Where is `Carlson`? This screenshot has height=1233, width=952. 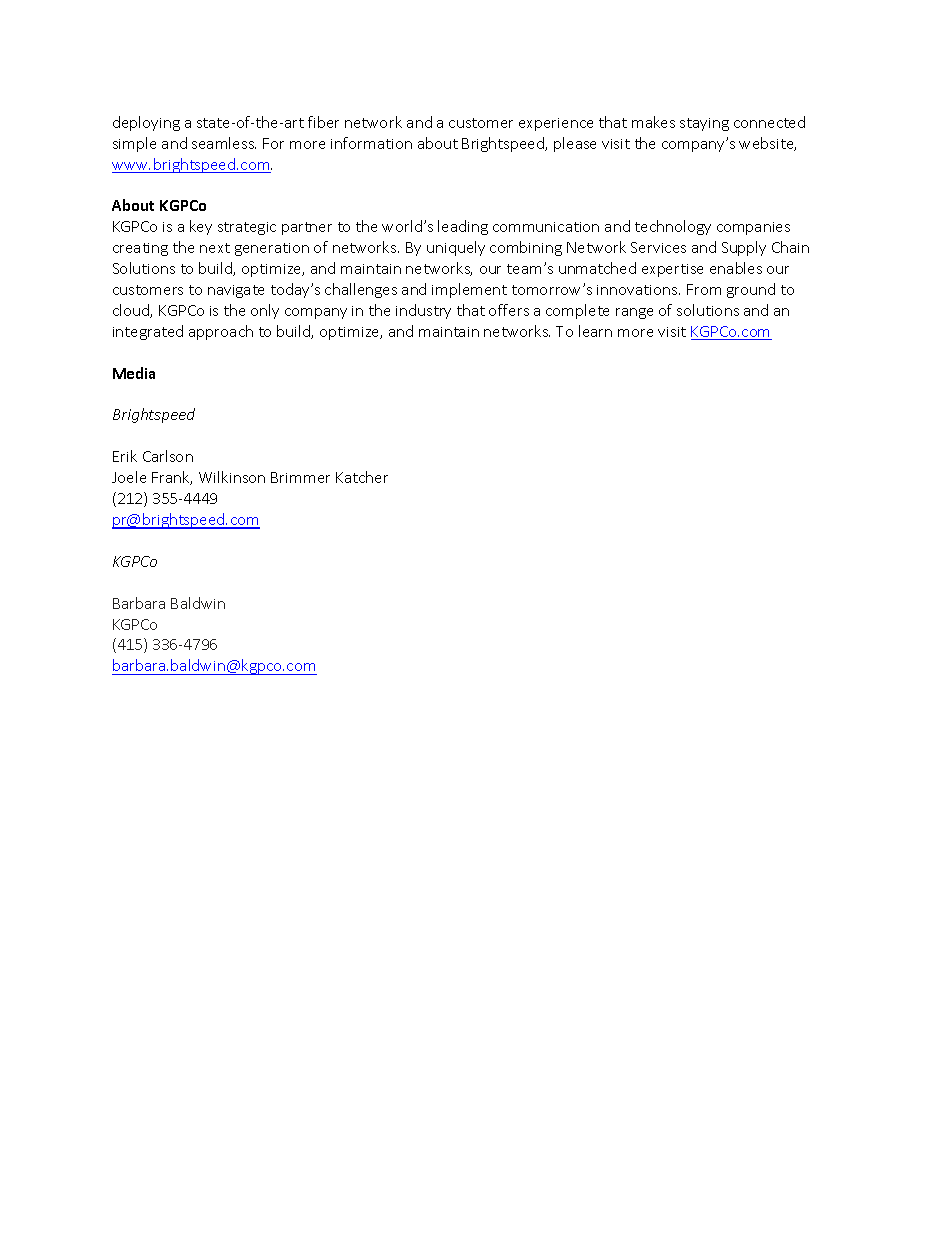
Carlson is located at coordinates (168, 456).
